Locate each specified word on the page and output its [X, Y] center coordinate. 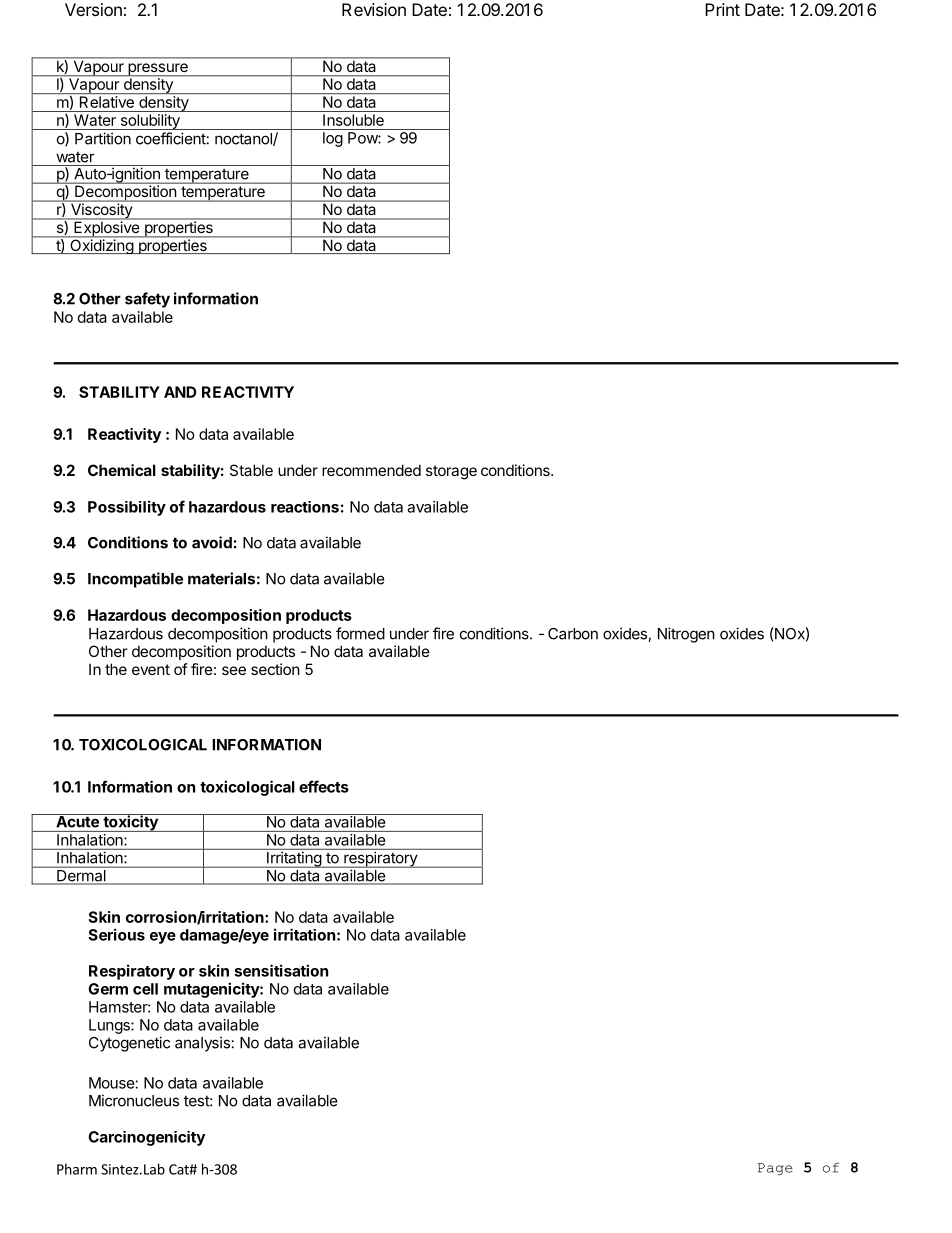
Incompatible [135, 580]
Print [722, 9]
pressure [158, 70]
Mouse [112, 1083]
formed [360, 633]
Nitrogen [686, 635]
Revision [374, 9]
